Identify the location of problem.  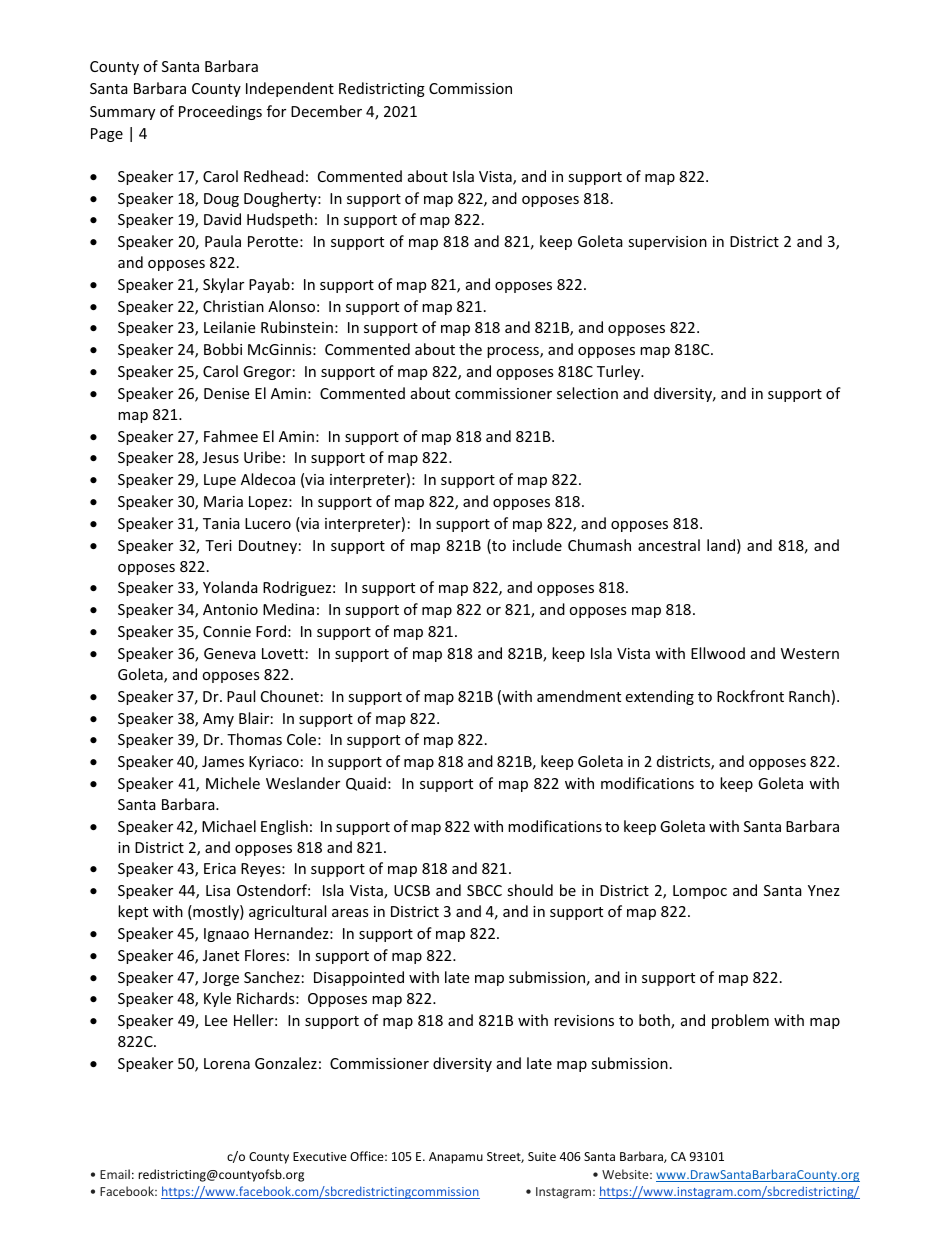
(740, 1021).
